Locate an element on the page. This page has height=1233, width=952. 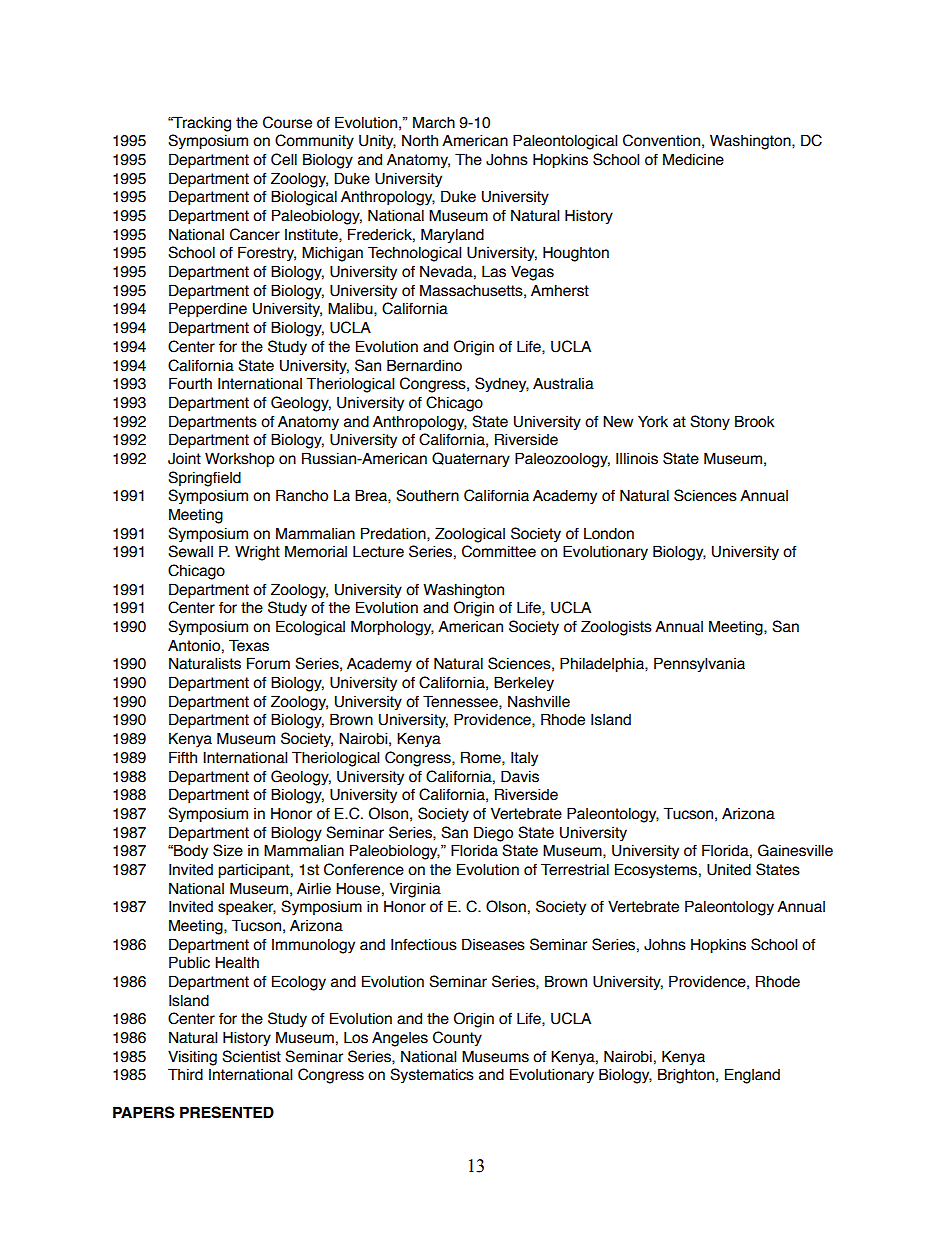
Pennsylvania is located at coordinates (699, 664).
